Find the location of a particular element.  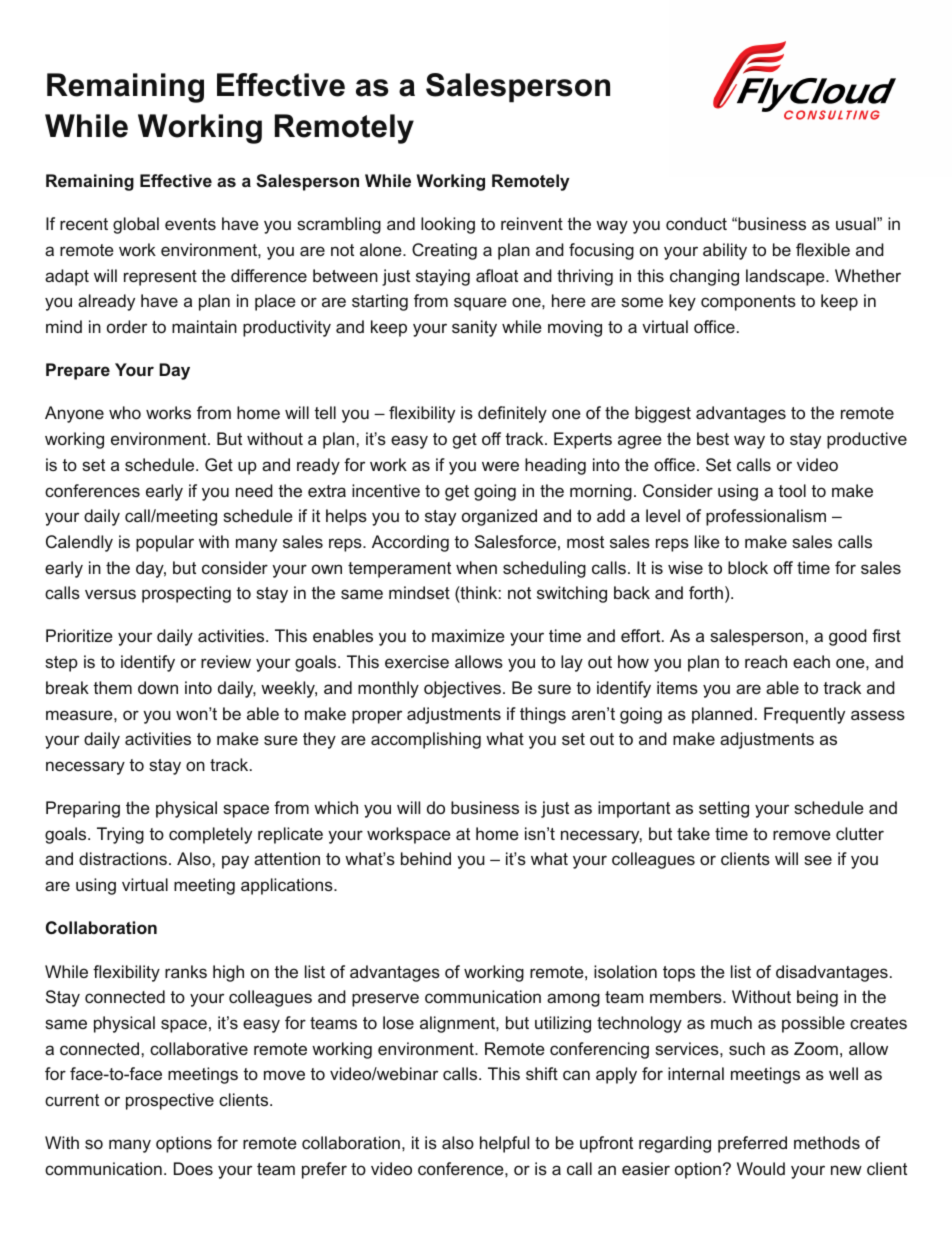

helpful is located at coordinates (504, 1144).
